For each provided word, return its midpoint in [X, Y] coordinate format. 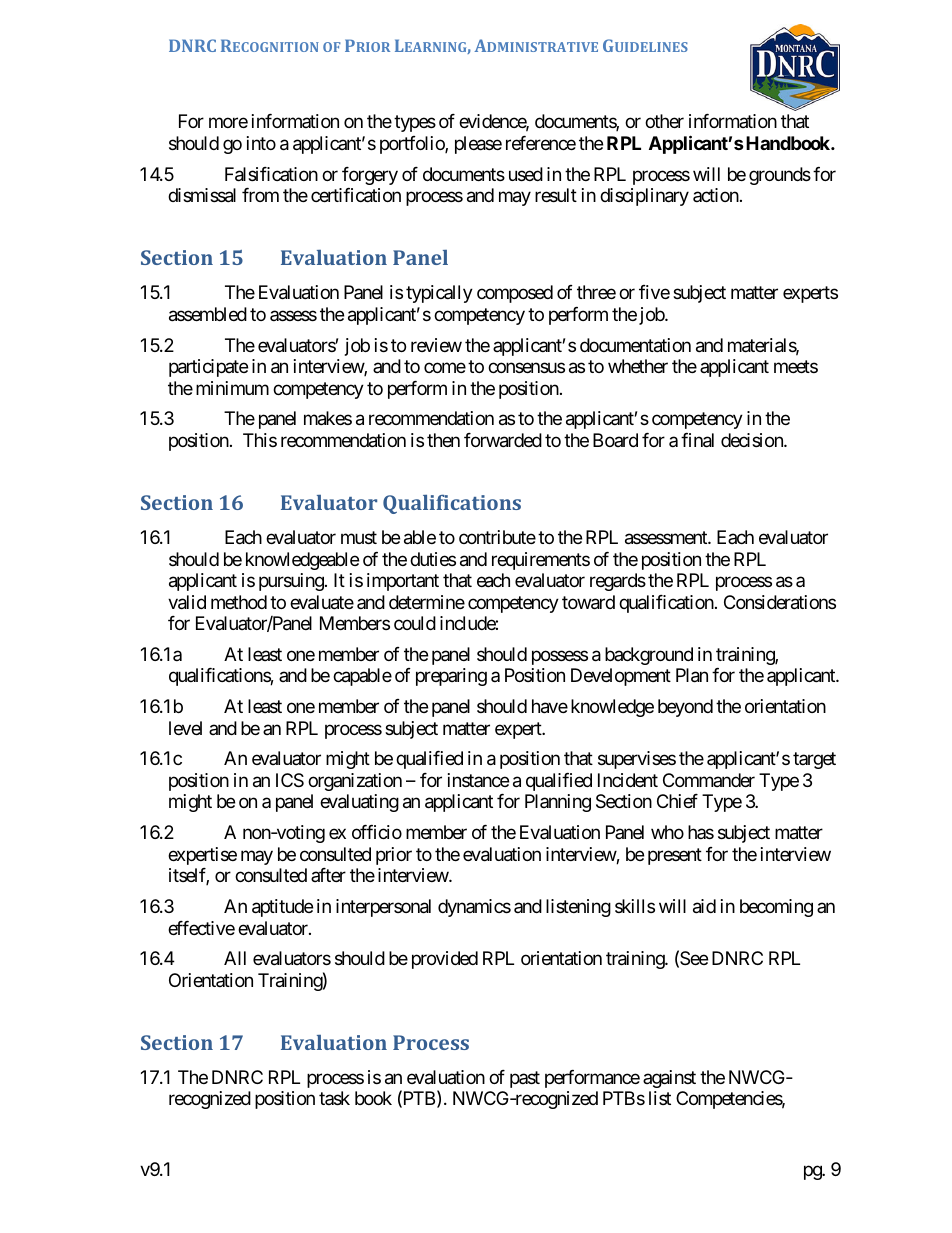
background [649, 656]
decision [753, 440]
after [328, 875]
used [526, 174]
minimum [232, 388]
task [334, 1098]
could [415, 623]
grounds [780, 176]
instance [478, 780]
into [261, 143]
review [436, 345]
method [239, 602]
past [525, 1079]
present [675, 856]
